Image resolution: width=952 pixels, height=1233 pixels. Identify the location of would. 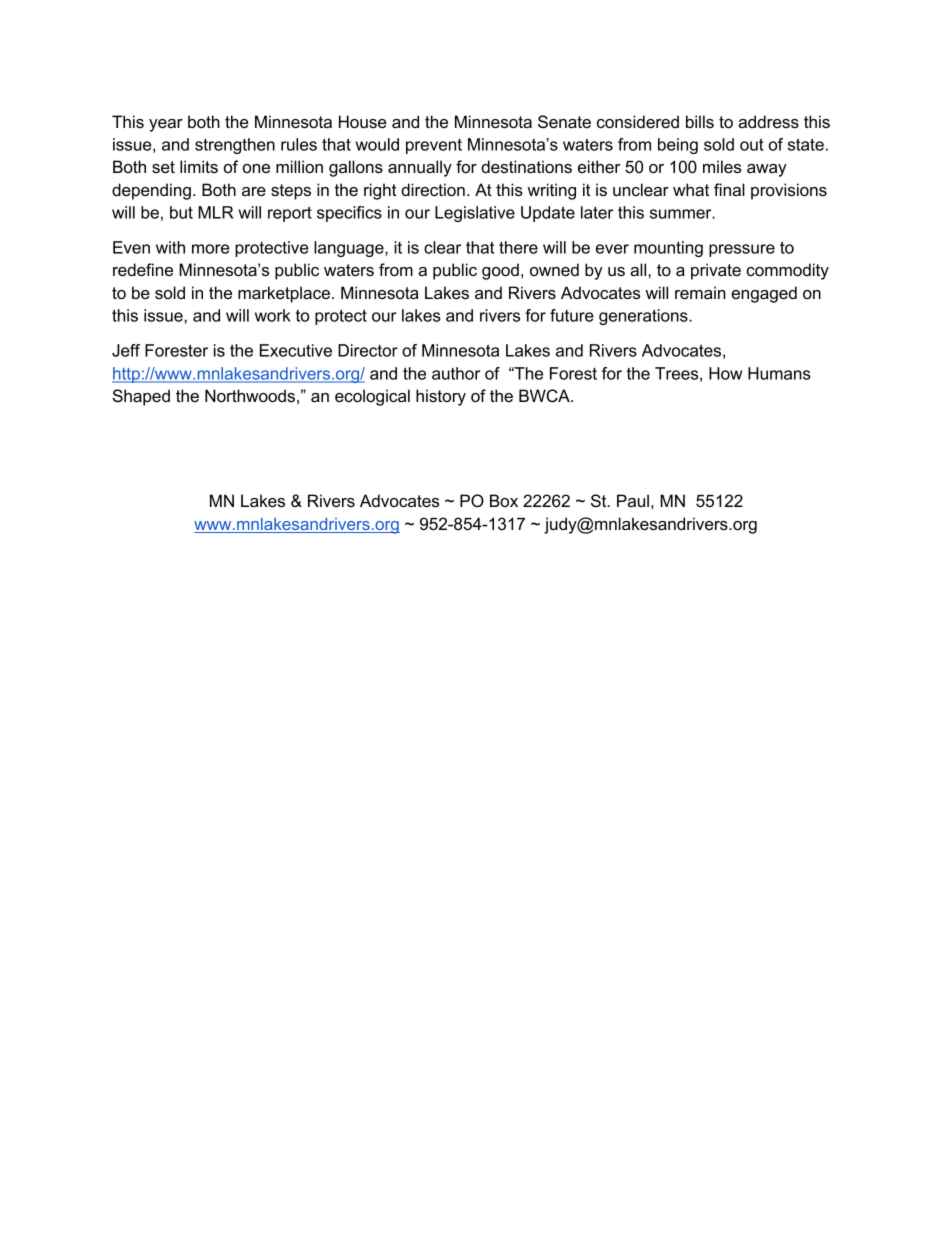
(377, 144).
